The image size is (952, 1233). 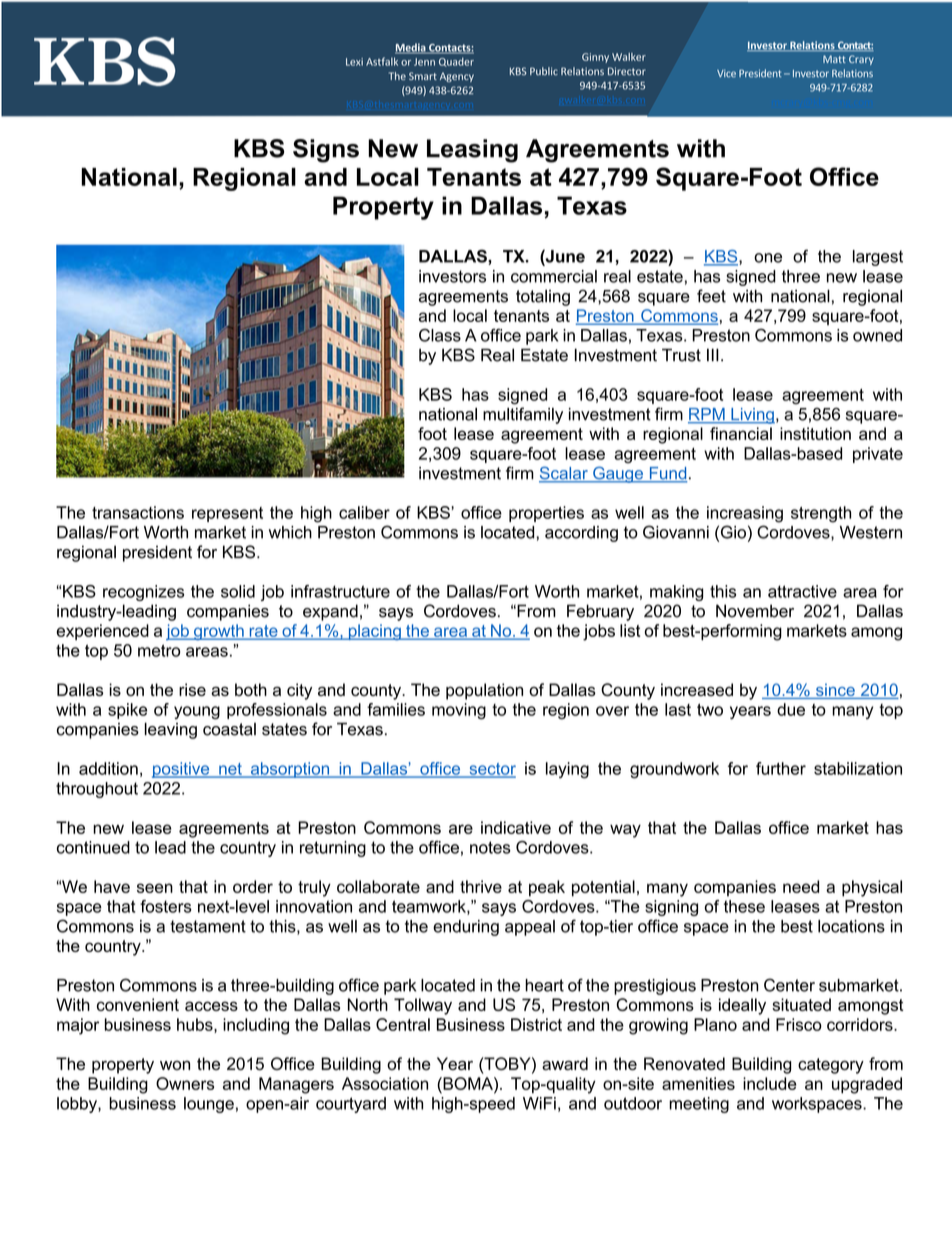 What do you see at coordinates (424, 62) in the screenshot?
I see `Jenn` at bounding box center [424, 62].
